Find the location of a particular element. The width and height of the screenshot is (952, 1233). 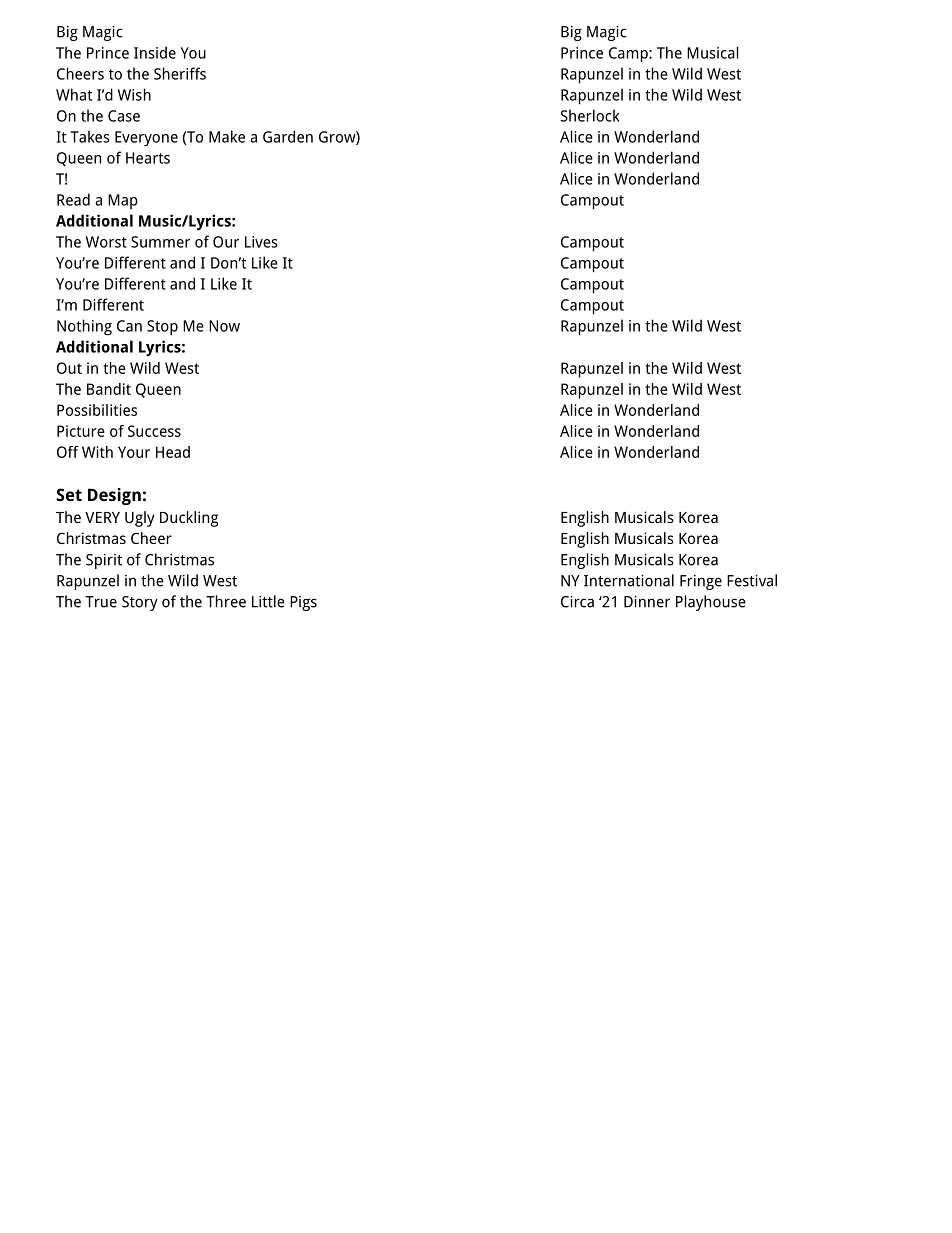

Fringe is located at coordinates (701, 582).
